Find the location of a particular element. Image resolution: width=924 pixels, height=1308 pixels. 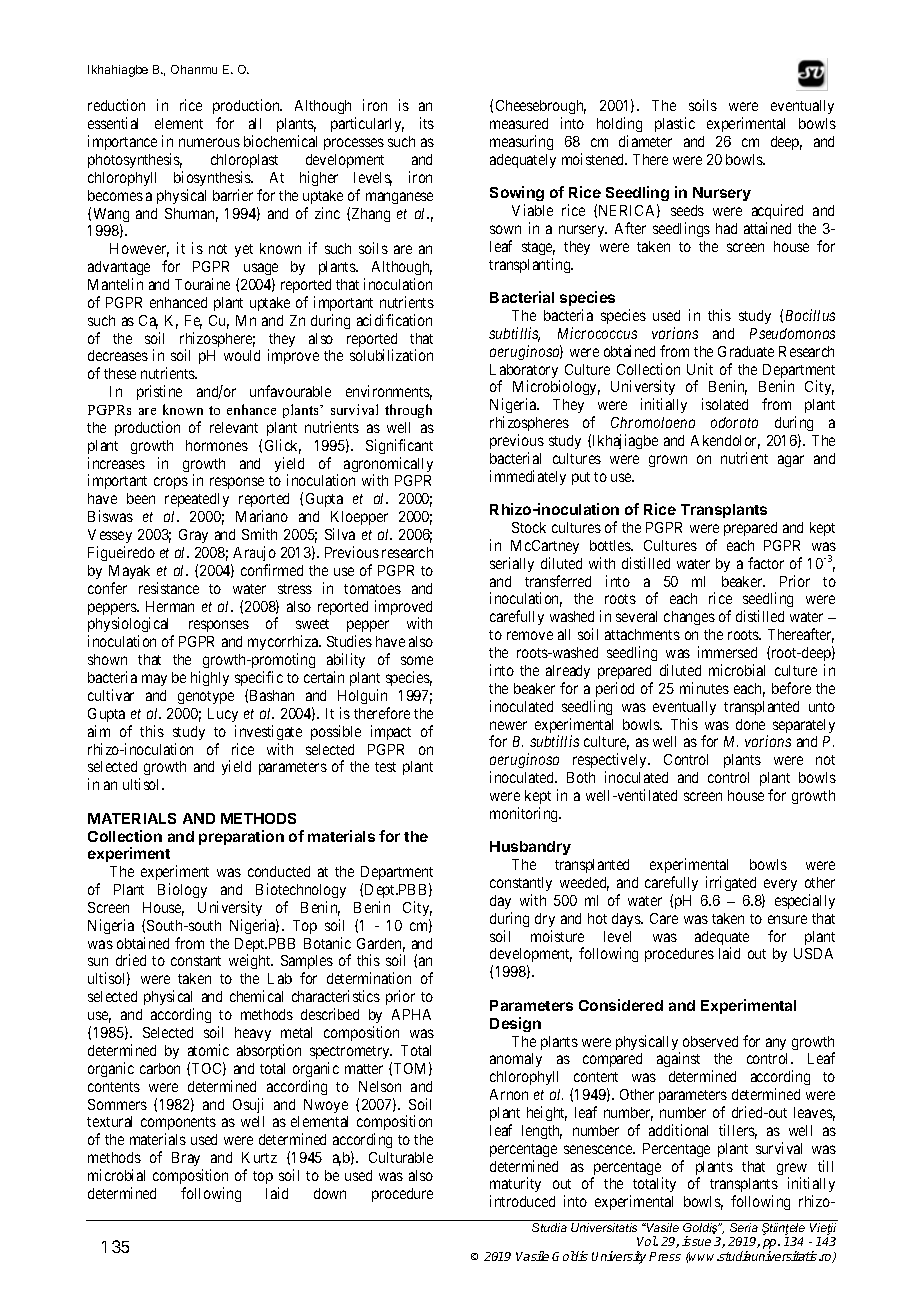

plastic is located at coordinates (675, 124).
